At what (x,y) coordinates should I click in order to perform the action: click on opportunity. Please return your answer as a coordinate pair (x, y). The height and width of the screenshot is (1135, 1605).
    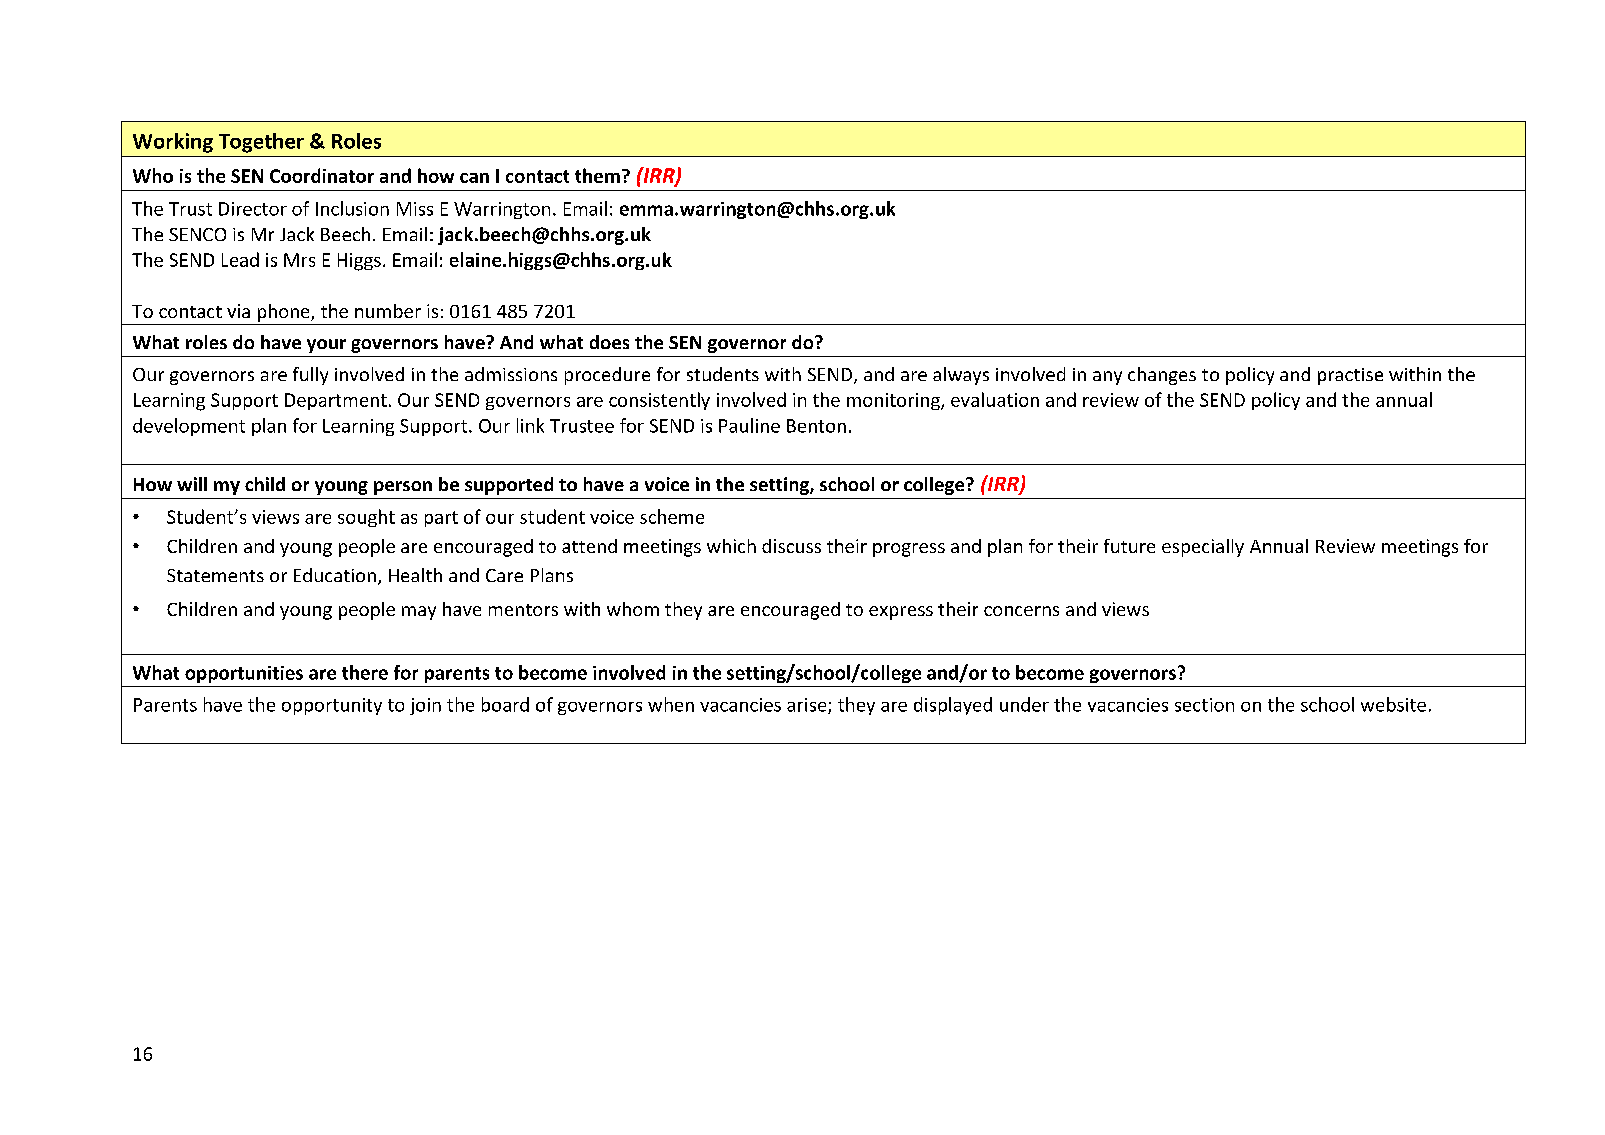
    Looking at the image, I should click on (332, 706).
